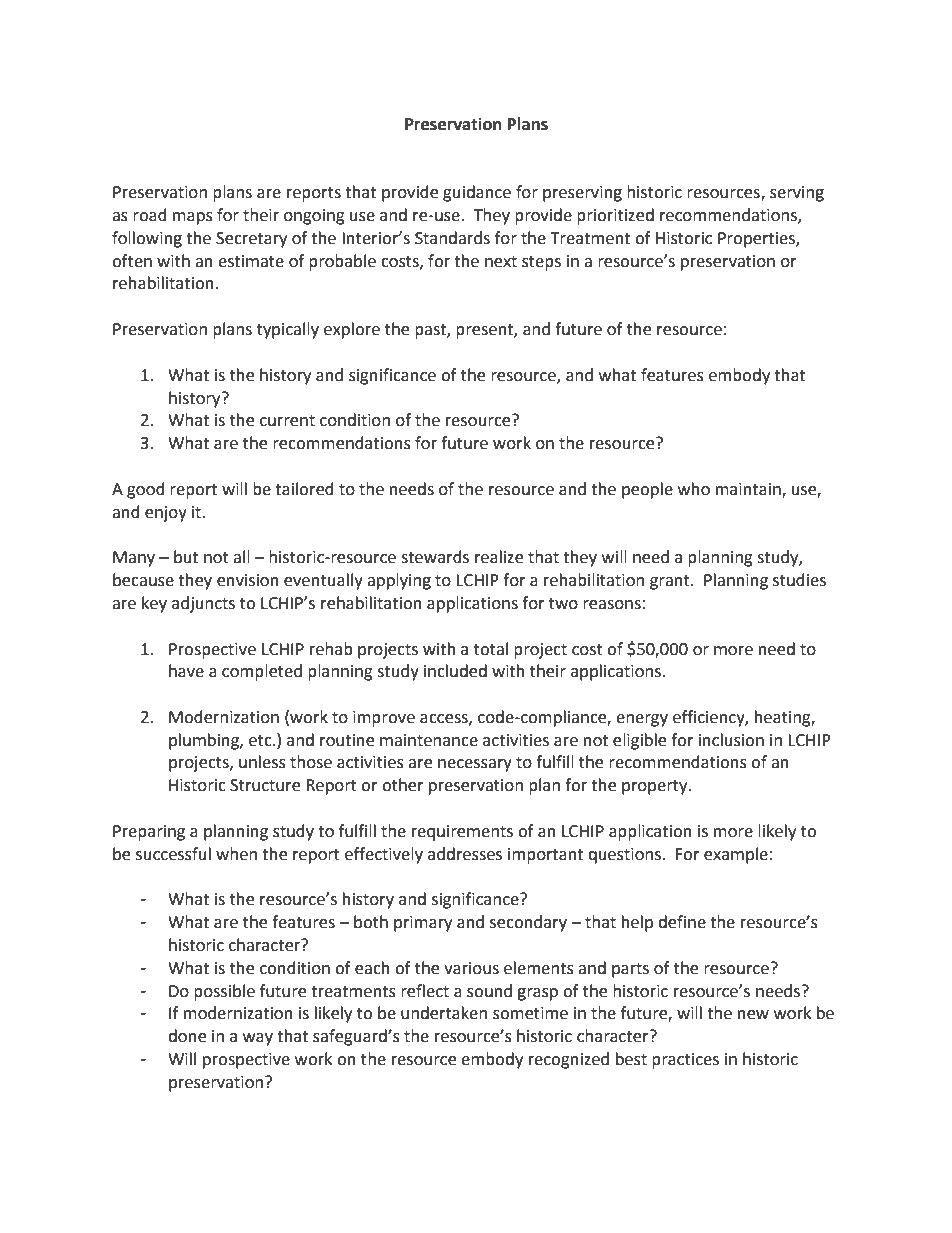  What do you see at coordinates (615, 216) in the image?
I see `prioritized` at bounding box center [615, 216].
